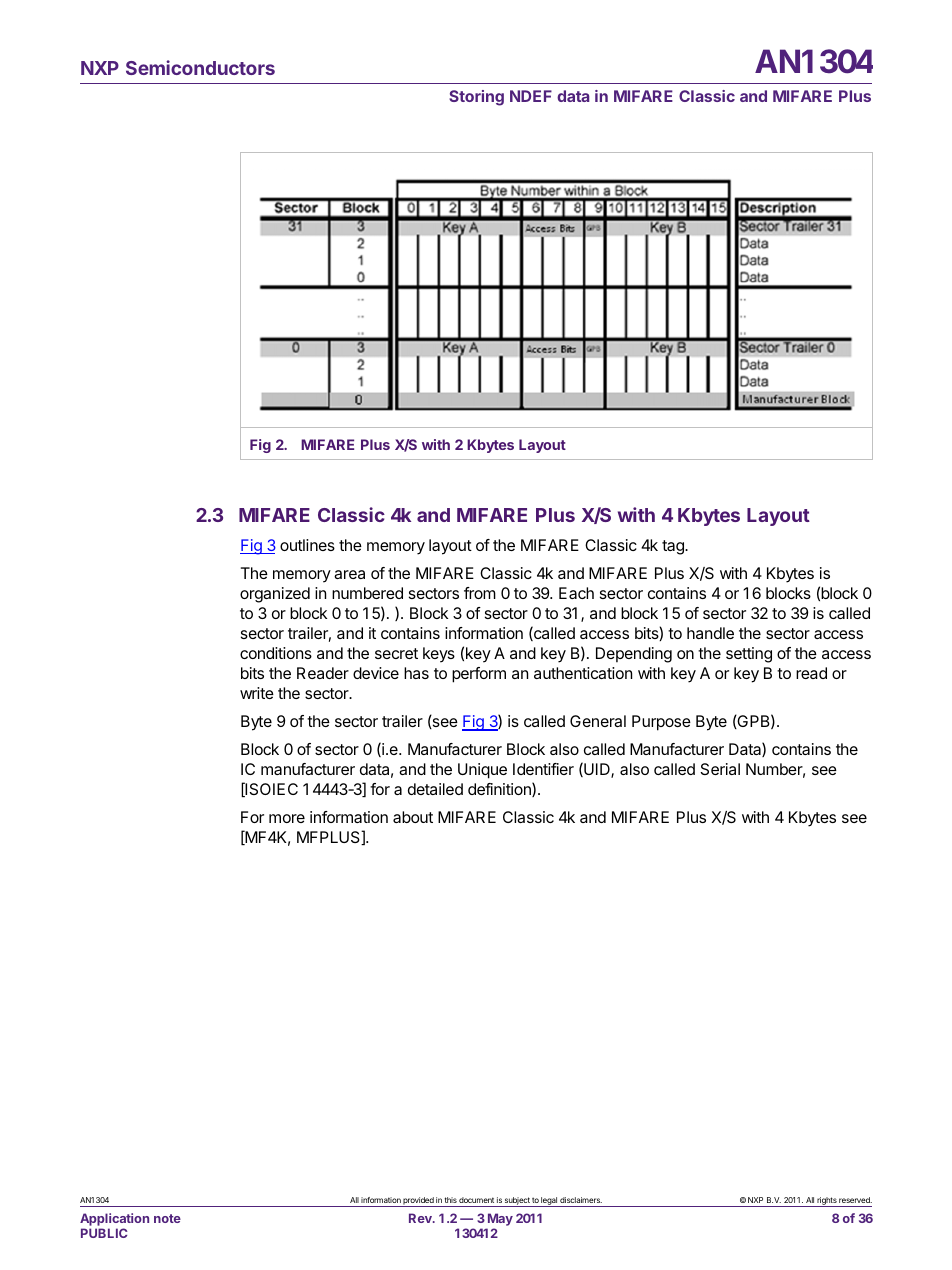 Image resolution: width=952 pixels, height=1270 pixels. What do you see at coordinates (476, 98) in the screenshot?
I see `Storing` at bounding box center [476, 98].
